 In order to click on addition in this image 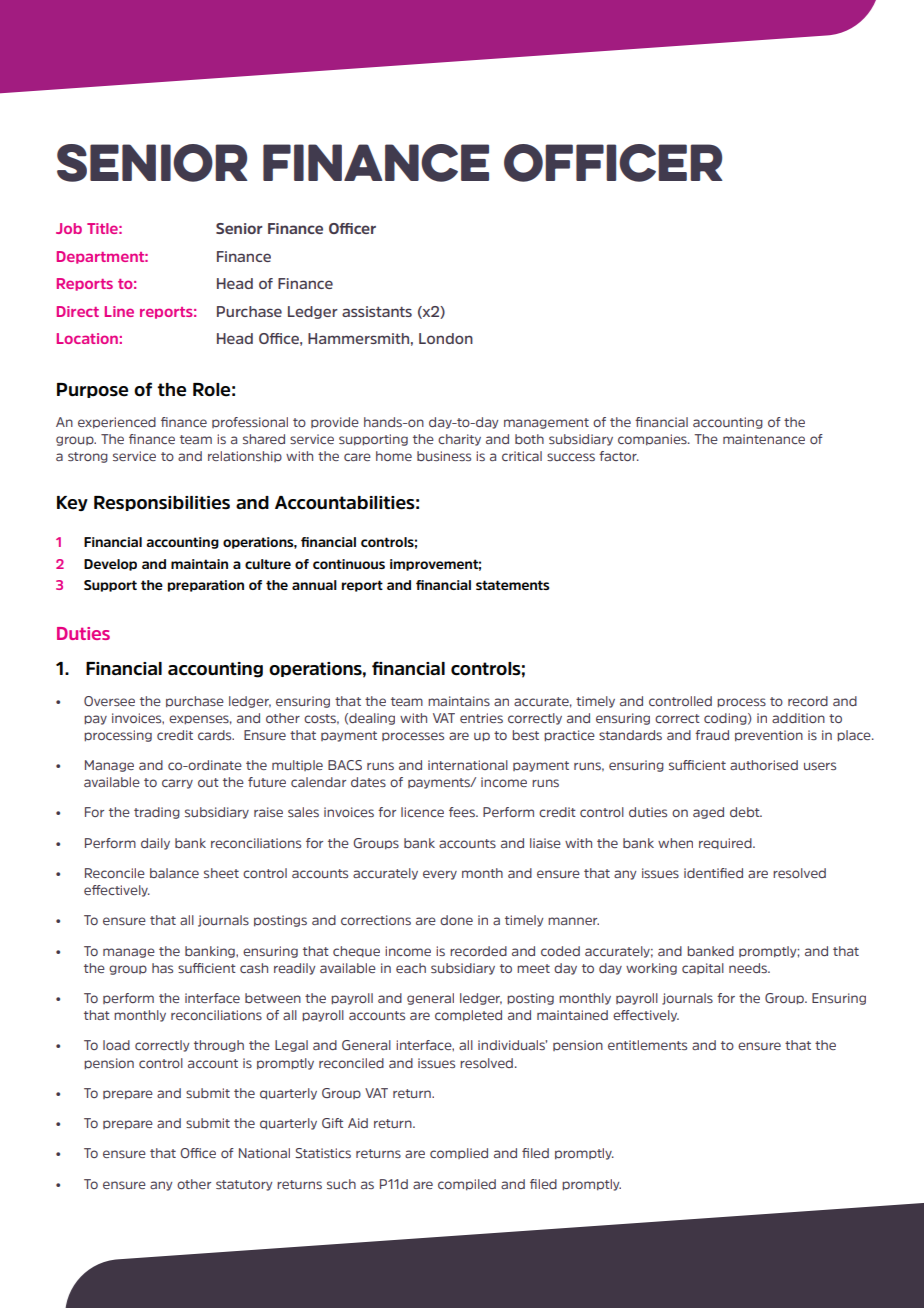, I will do `click(798, 718)`.
